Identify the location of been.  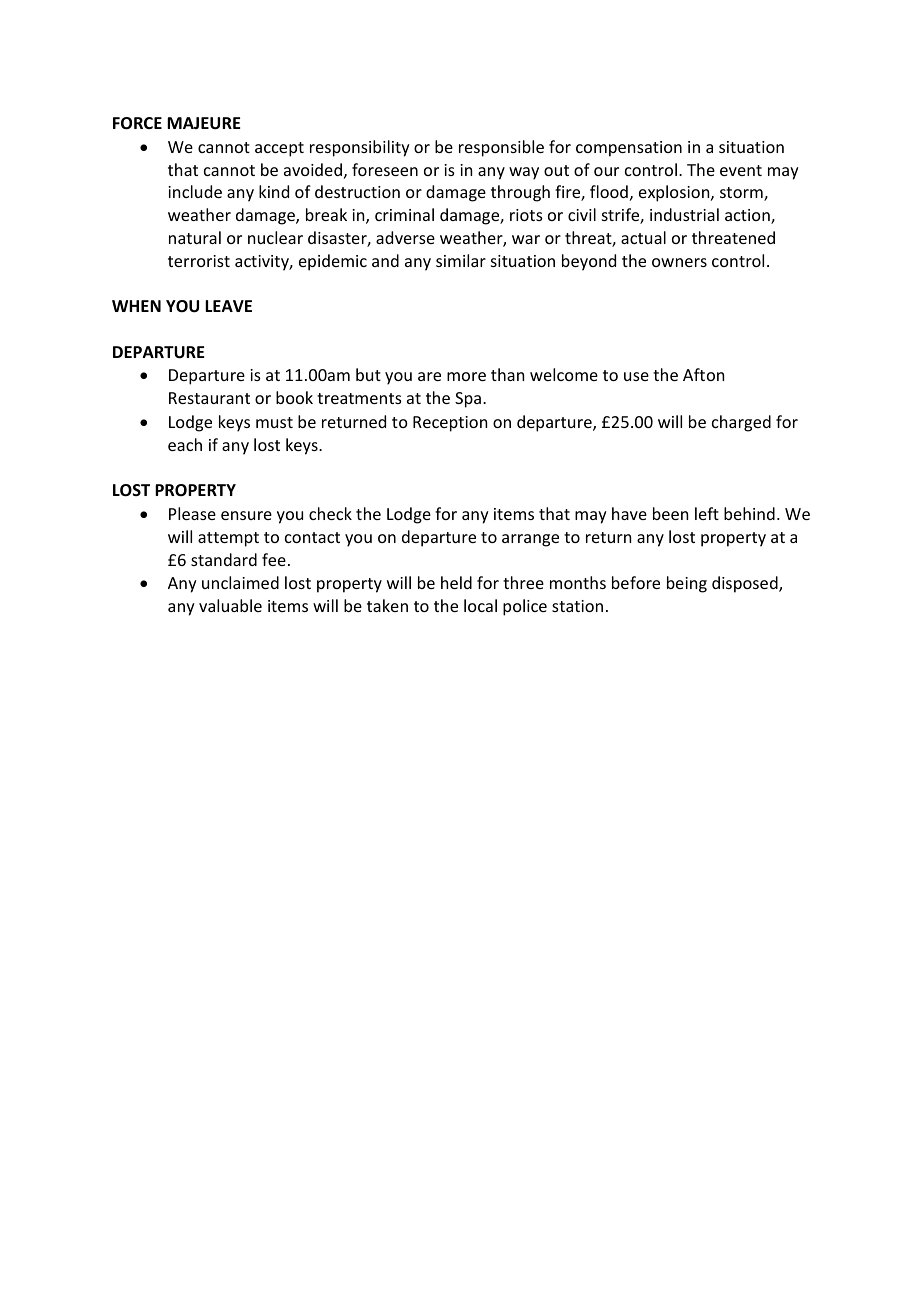
(670, 513).
